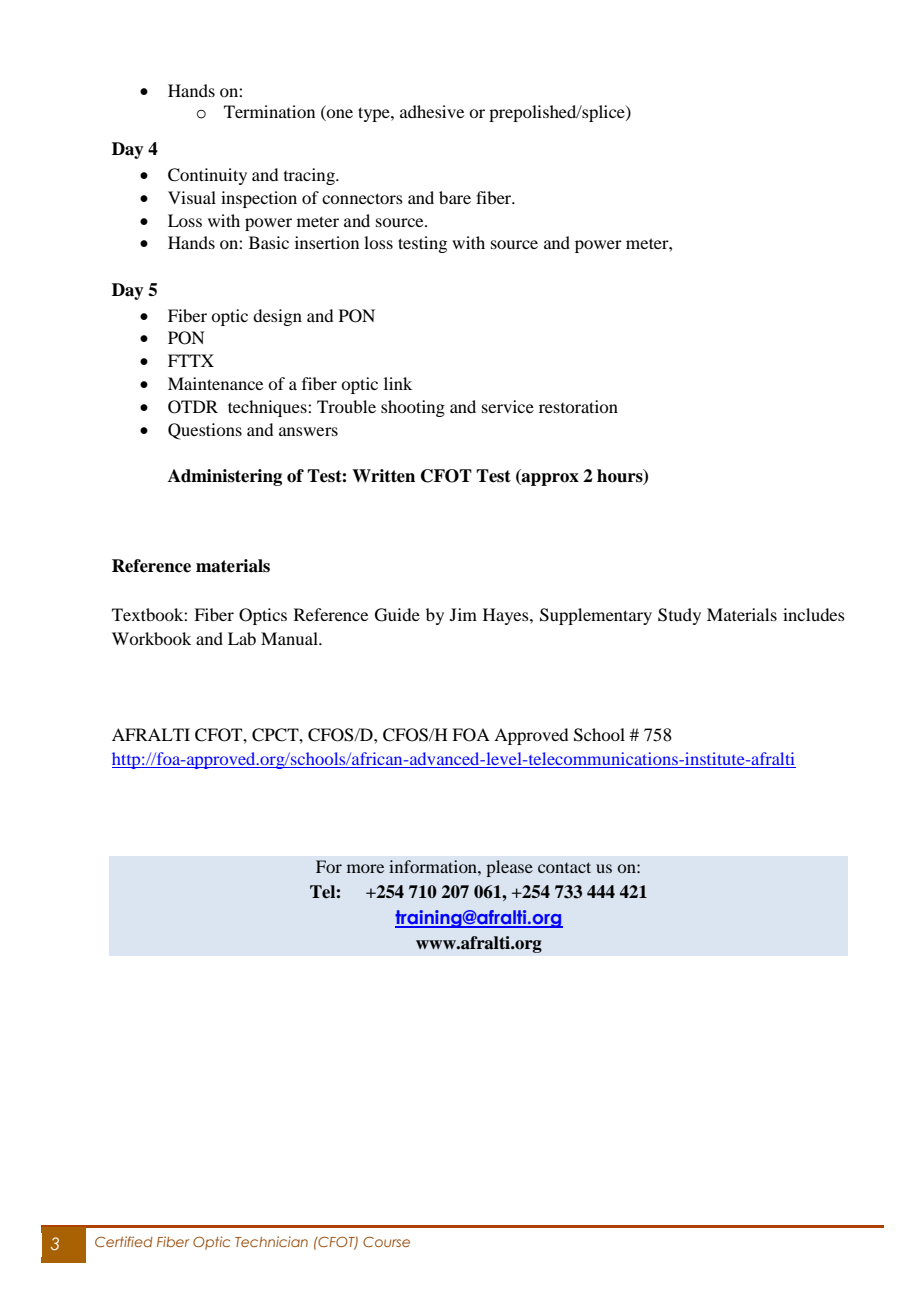  What do you see at coordinates (386, 1241) in the image?
I see `Course` at bounding box center [386, 1241].
